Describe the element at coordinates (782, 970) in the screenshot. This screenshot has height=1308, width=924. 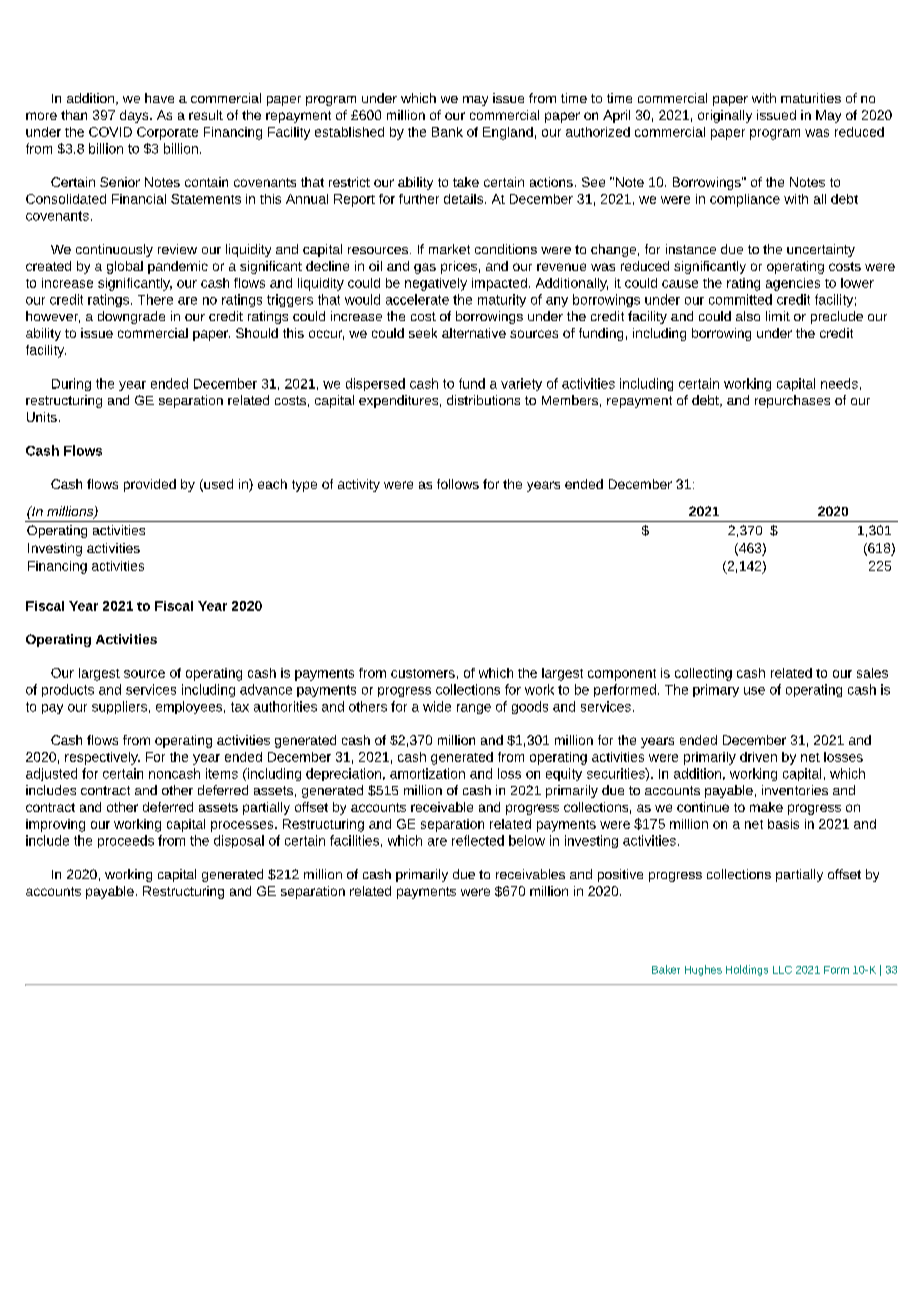
I see `LLC` at that location.
